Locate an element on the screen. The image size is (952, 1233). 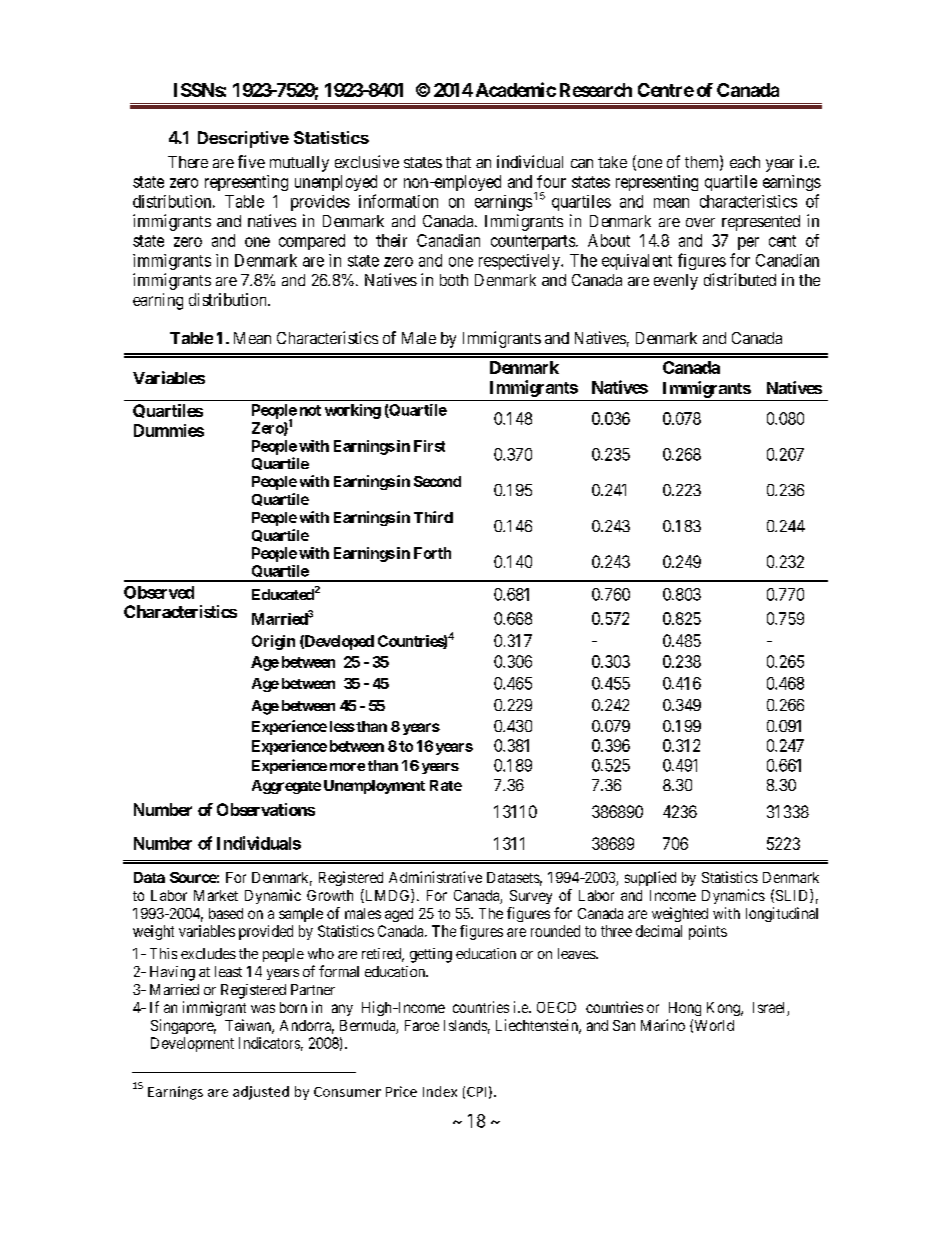
each is located at coordinates (745, 162).
